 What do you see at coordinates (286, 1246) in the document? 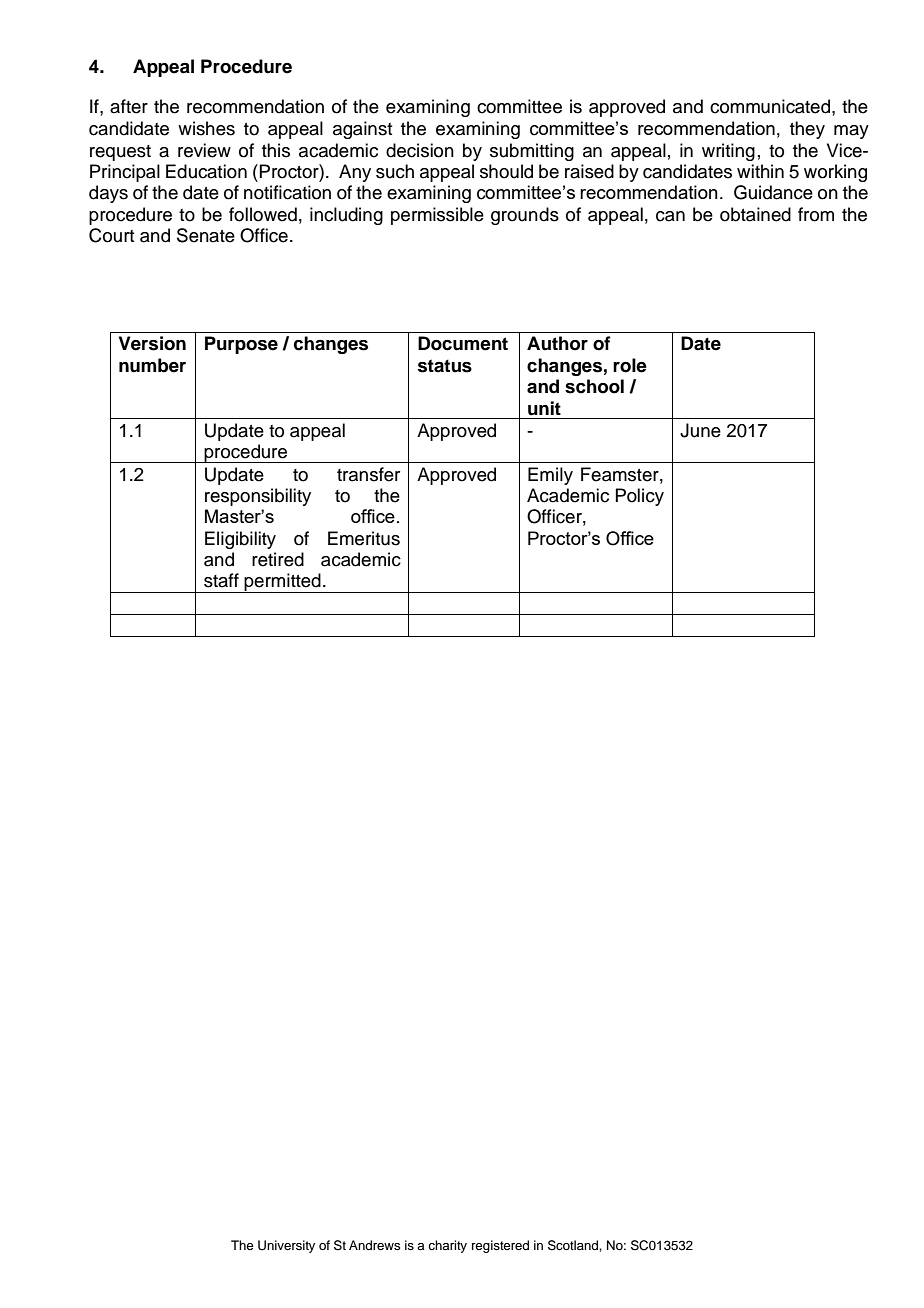
I see `University` at bounding box center [286, 1246].
